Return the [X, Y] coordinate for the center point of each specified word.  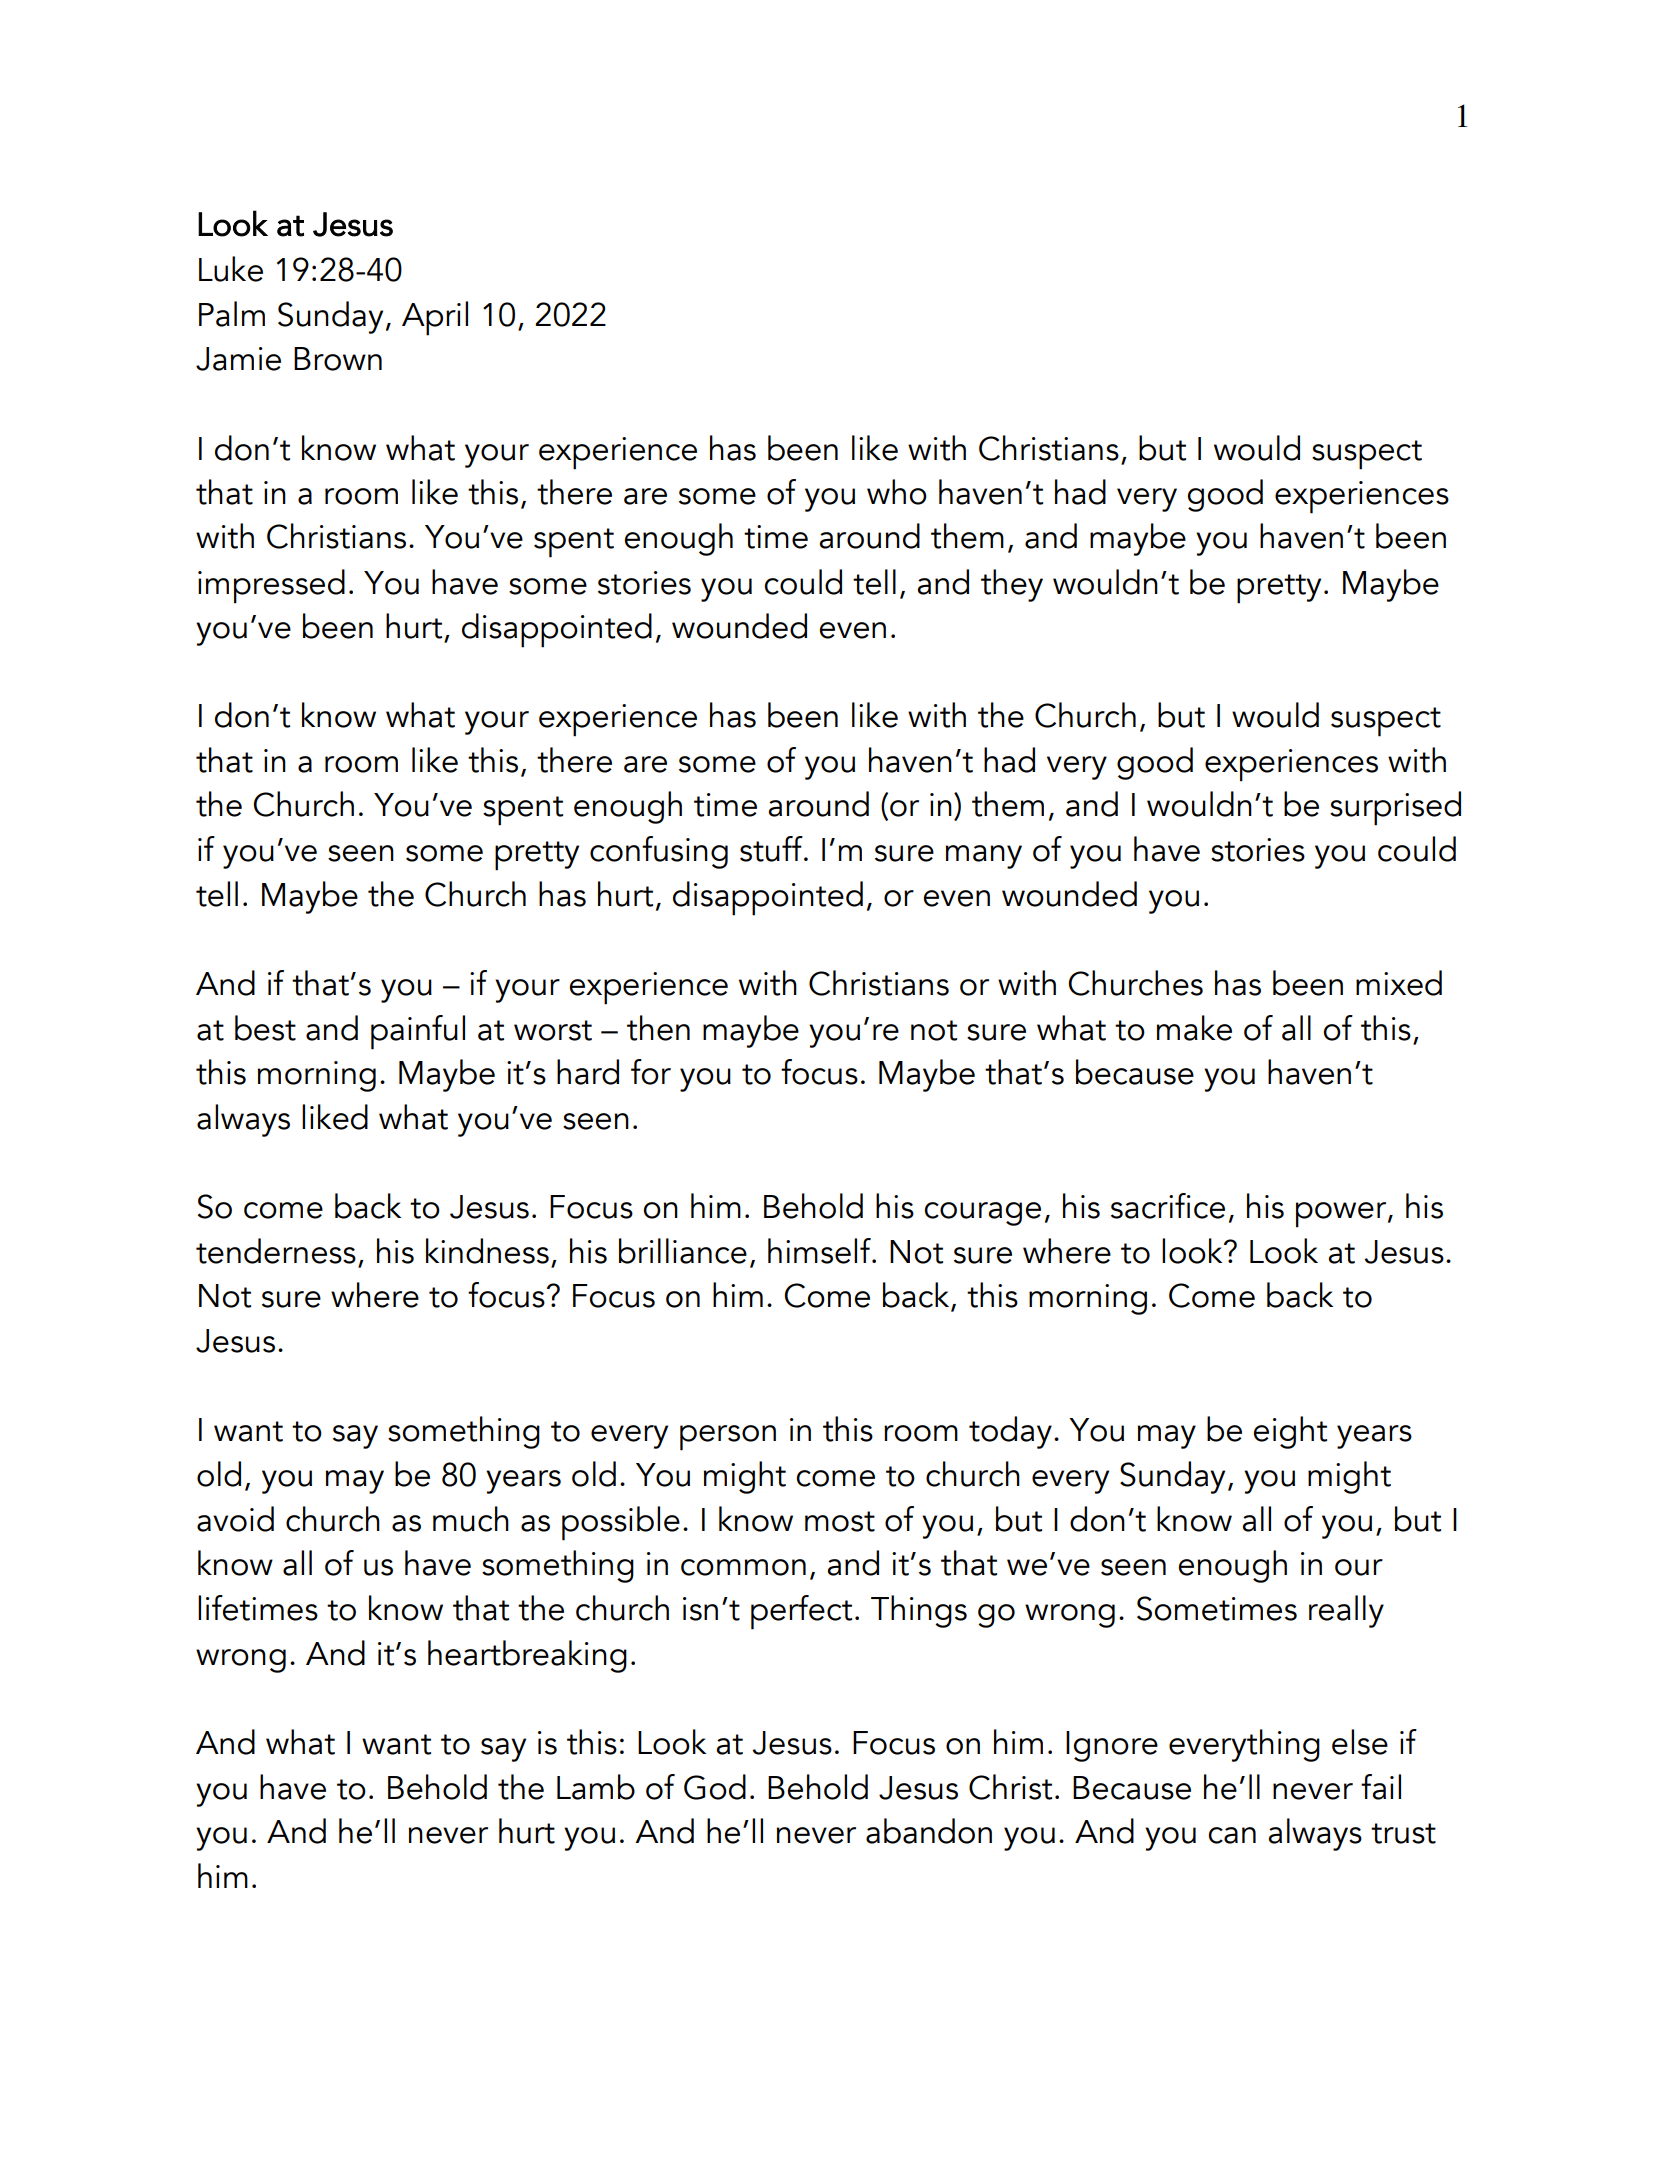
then [658, 1028]
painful [418, 1032]
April [435, 318]
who [897, 492]
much [471, 1519]
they [1012, 585]
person [728, 1438]
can [1232, 1835]
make [1194, 1028]
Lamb [596, 1787]
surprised [1395, 808]
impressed [271, 586]
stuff [772, 849]
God [715, 1787]
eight [1290, 1432]
